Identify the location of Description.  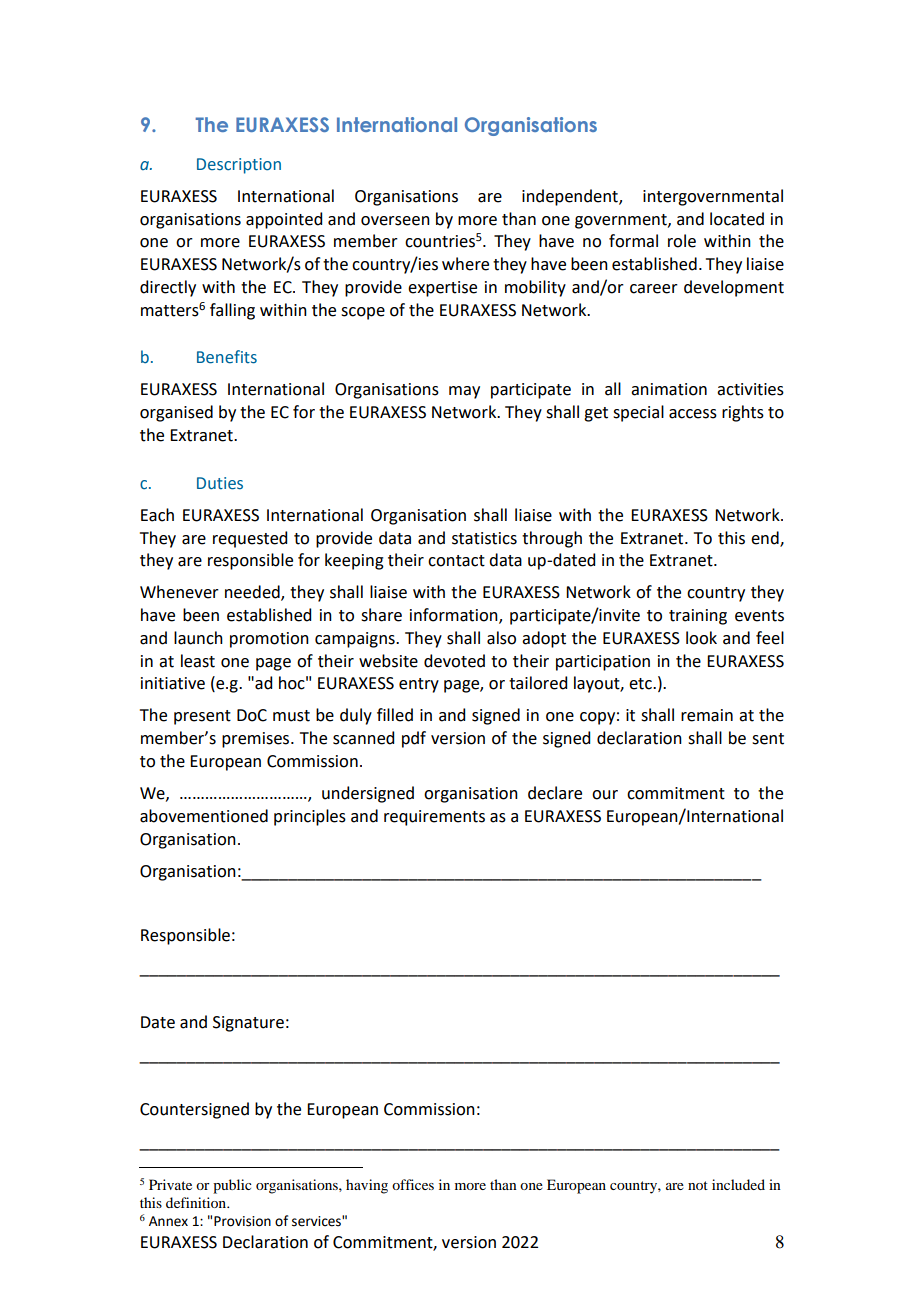
(239, 166).
